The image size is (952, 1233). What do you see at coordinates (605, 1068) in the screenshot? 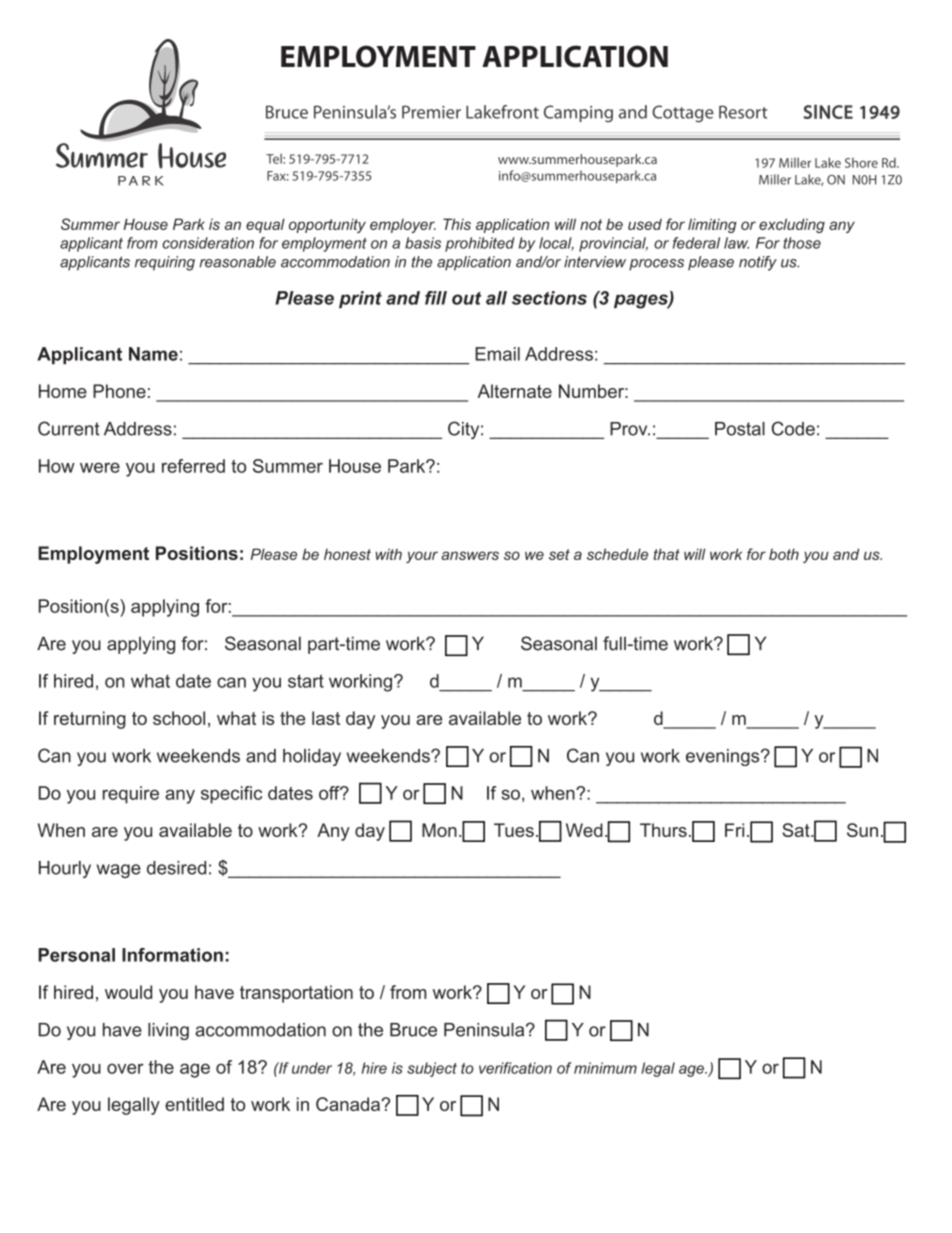
I see `minimum` at bounding box center [605, 1068].
